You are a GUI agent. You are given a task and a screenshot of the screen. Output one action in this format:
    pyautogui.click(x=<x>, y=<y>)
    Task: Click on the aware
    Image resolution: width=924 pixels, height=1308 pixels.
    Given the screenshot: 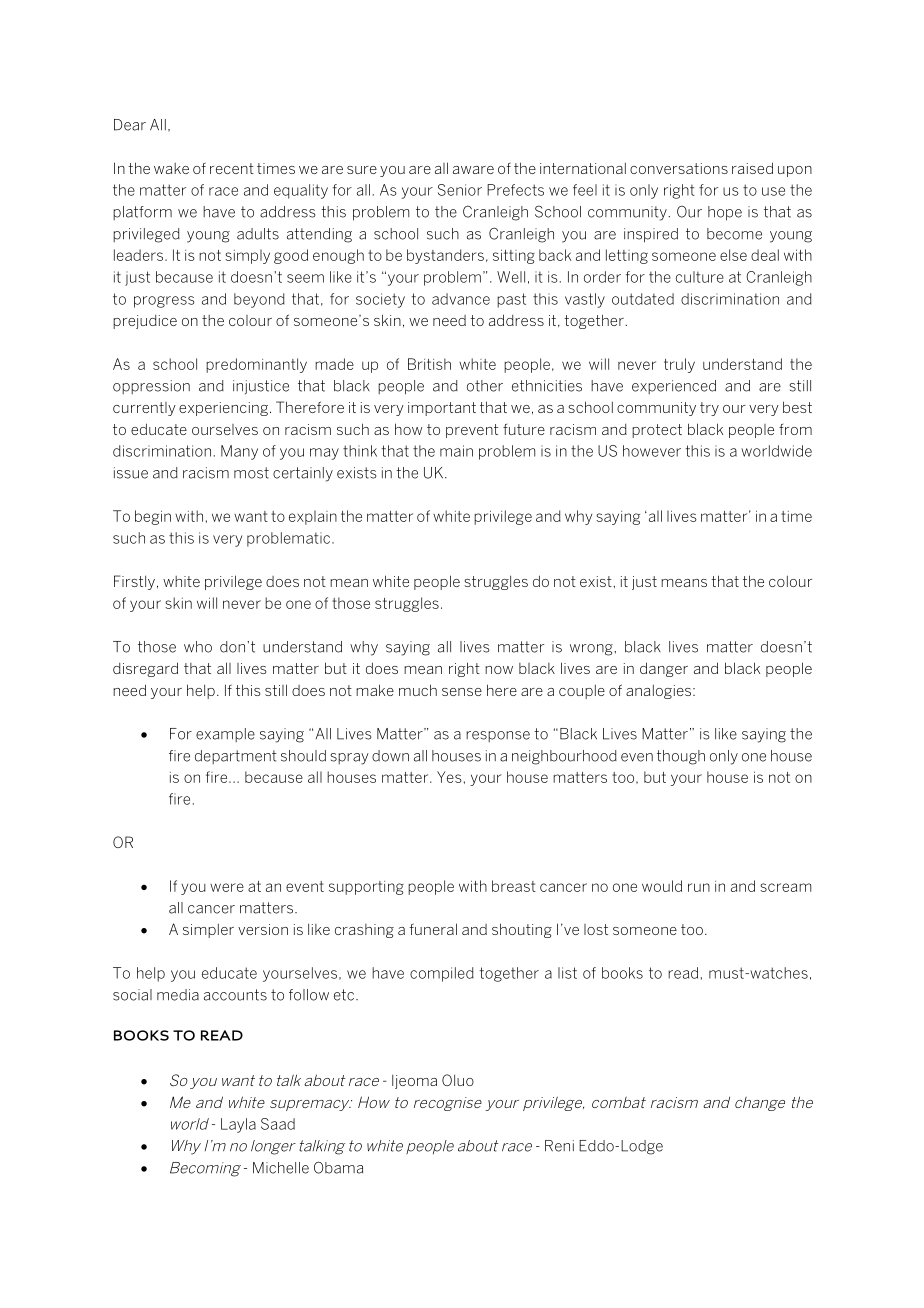 What is the action you would take?
    pyautogui.click(x=473, y=170)
